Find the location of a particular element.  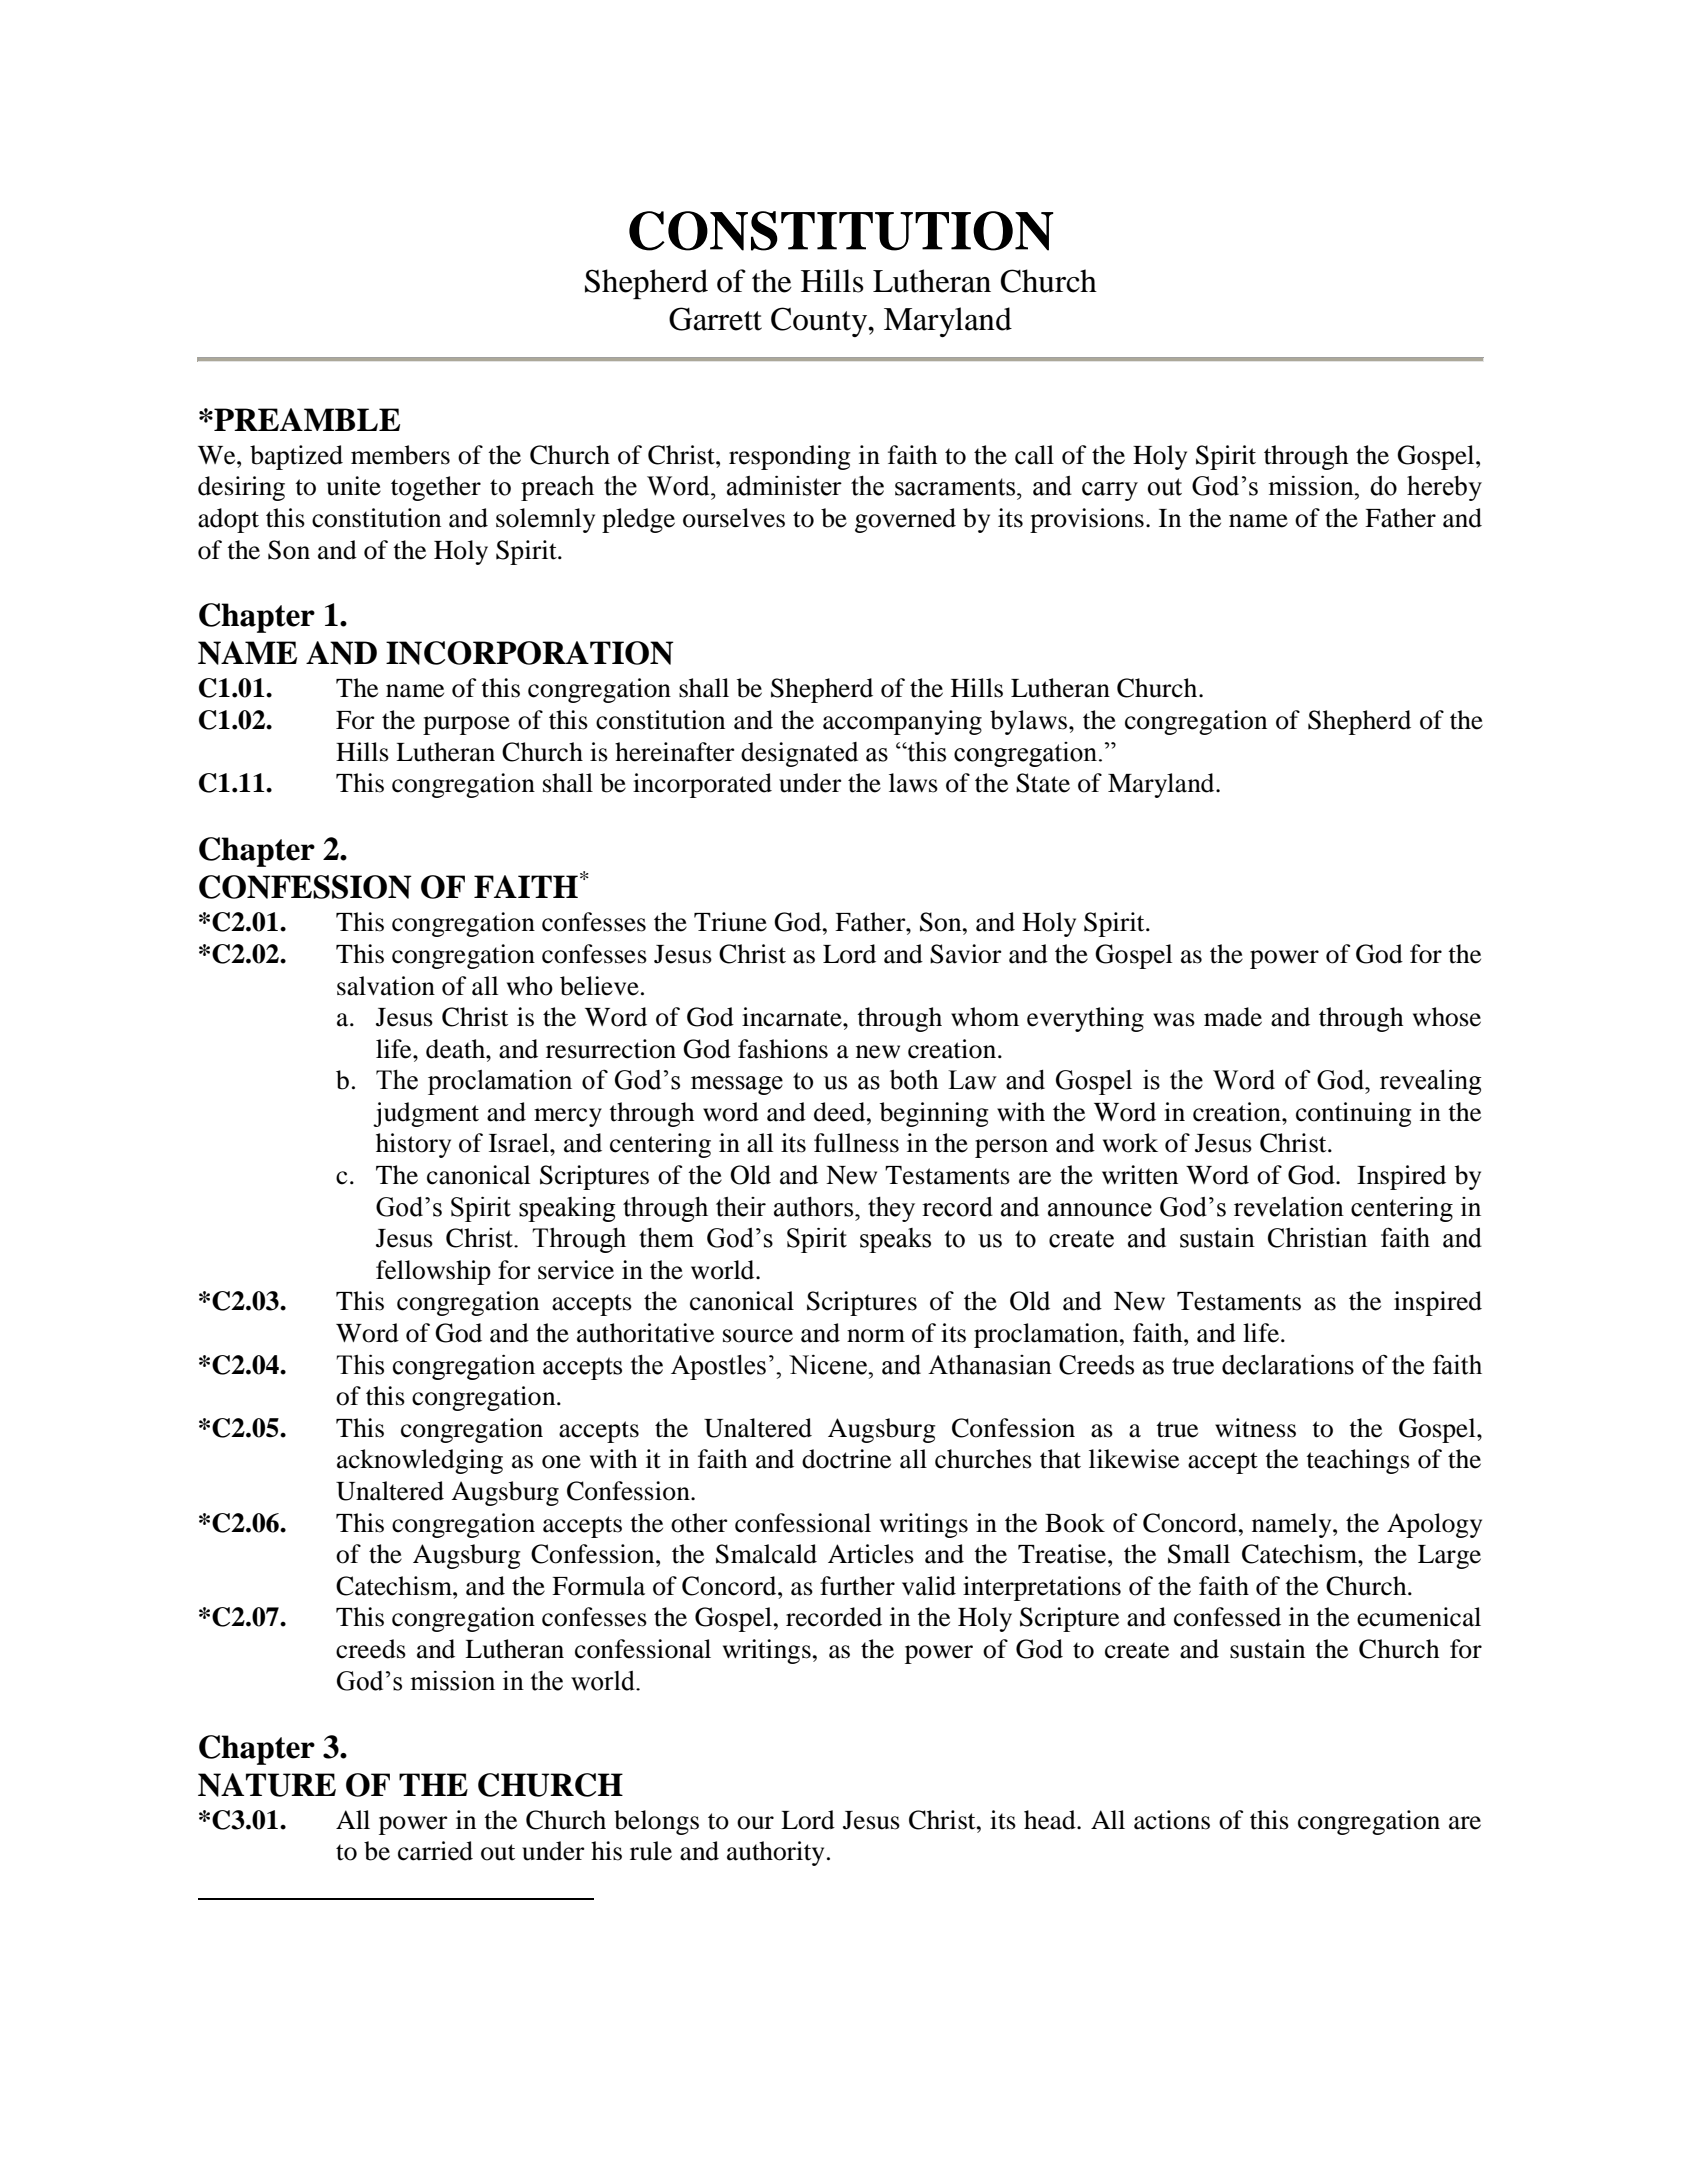

purpose is located at coordinates (466, 725).
